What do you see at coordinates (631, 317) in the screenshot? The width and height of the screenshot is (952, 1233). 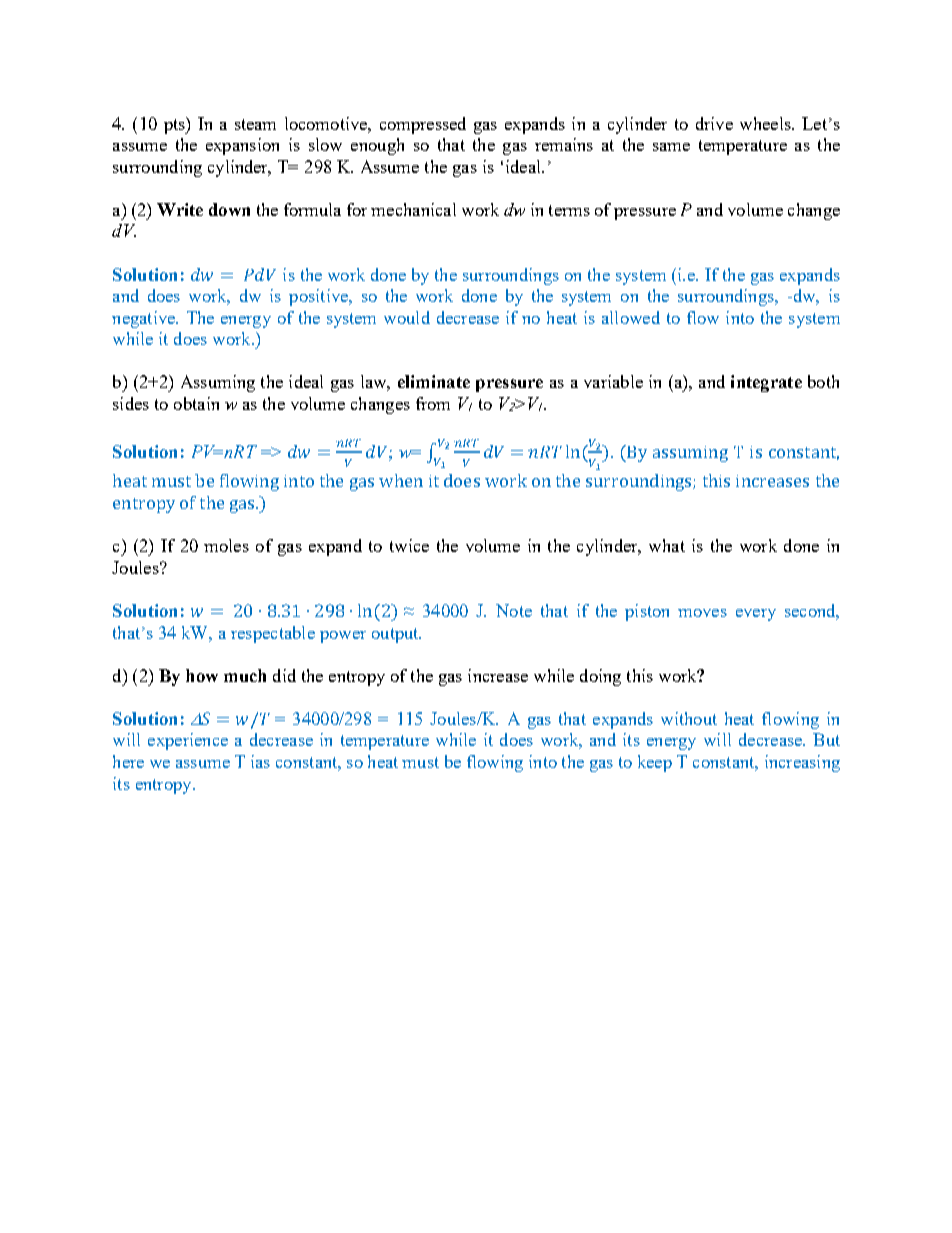 I see `allowed` at bounding box center [631, 317].
